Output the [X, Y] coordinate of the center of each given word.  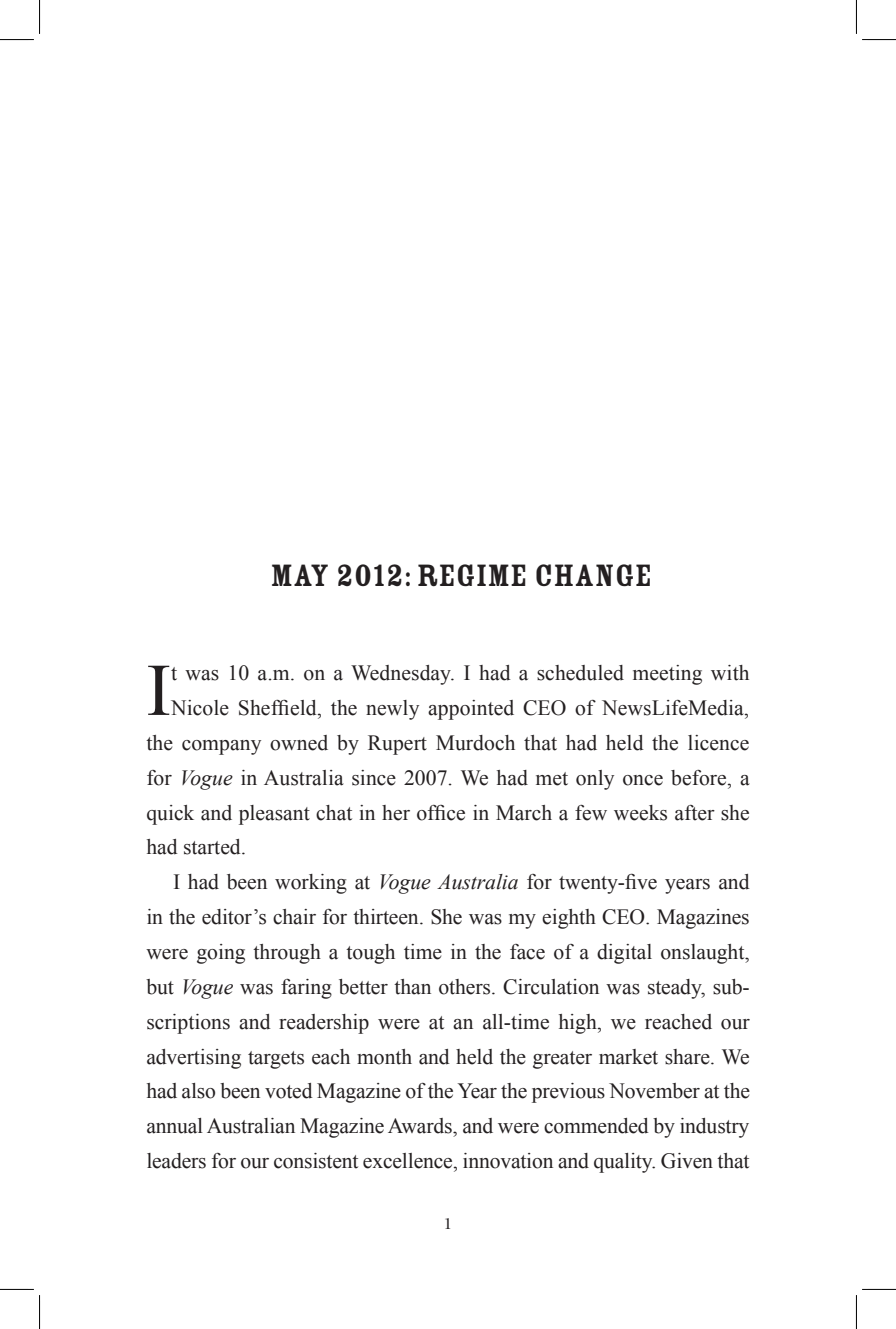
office [441, 813]
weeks [640, 813]
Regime [472, 575]
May [300, 575]
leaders [176, 1161]
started [213, 847]
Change [593, 575]
